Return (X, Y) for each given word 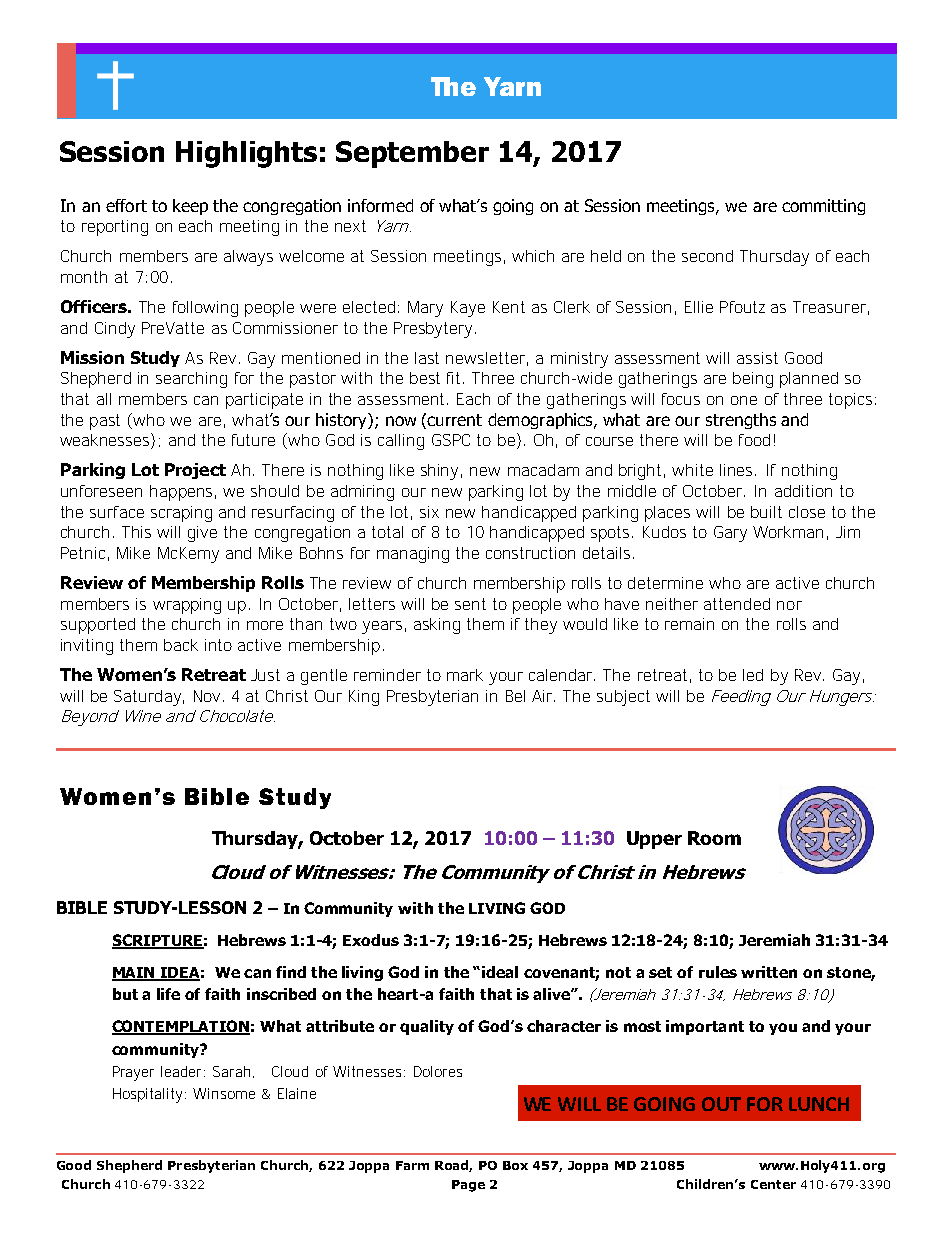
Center (773, 1184)
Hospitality (147, 1095)
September (412, 154)
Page (468, 1186)
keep (190, 207)
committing (823, 207)
